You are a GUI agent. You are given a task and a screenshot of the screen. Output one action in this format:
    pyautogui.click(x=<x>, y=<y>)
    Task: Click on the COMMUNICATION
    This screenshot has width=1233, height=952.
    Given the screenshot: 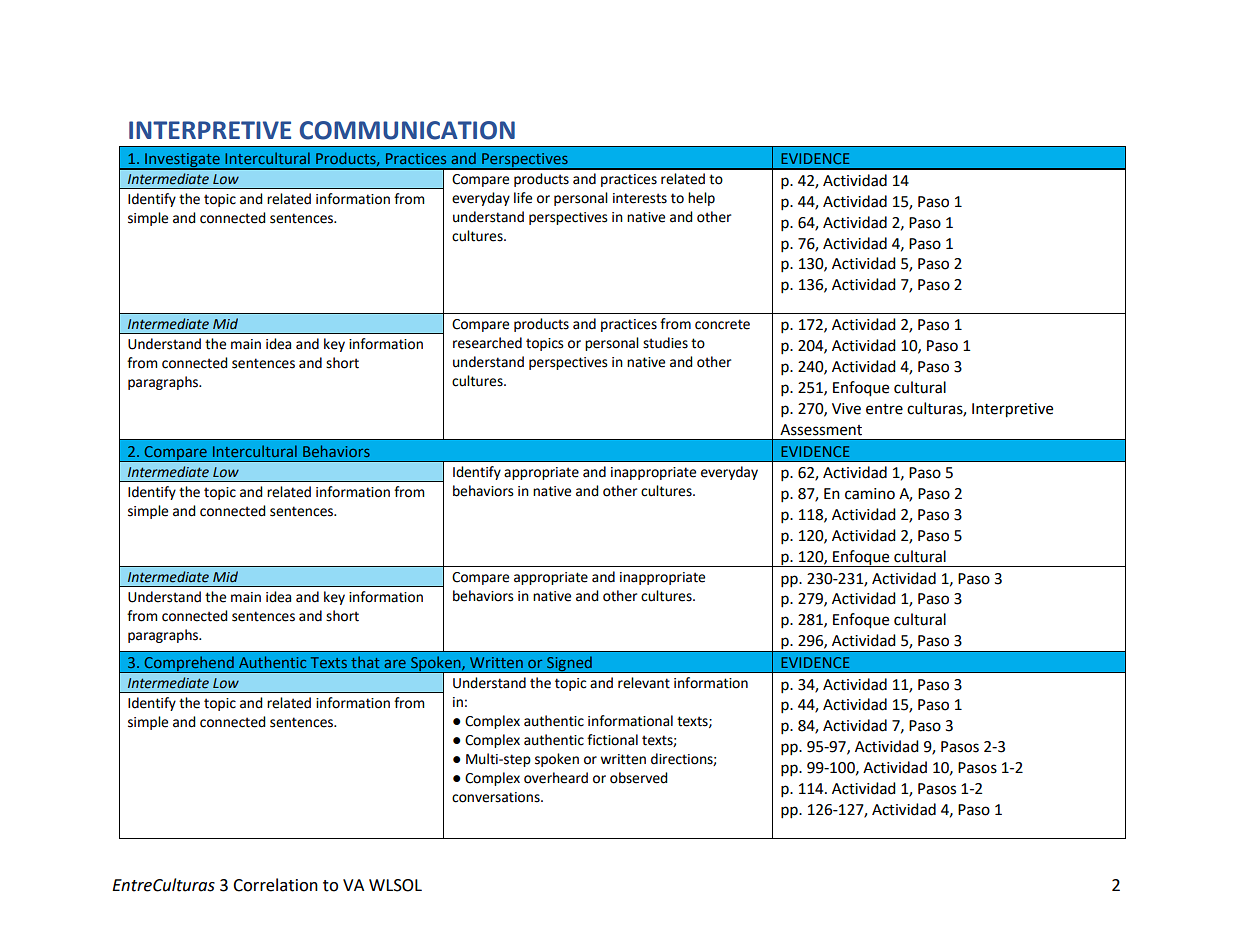 What is the action you would take?
    pyautogui.click(x=407, y=130)
